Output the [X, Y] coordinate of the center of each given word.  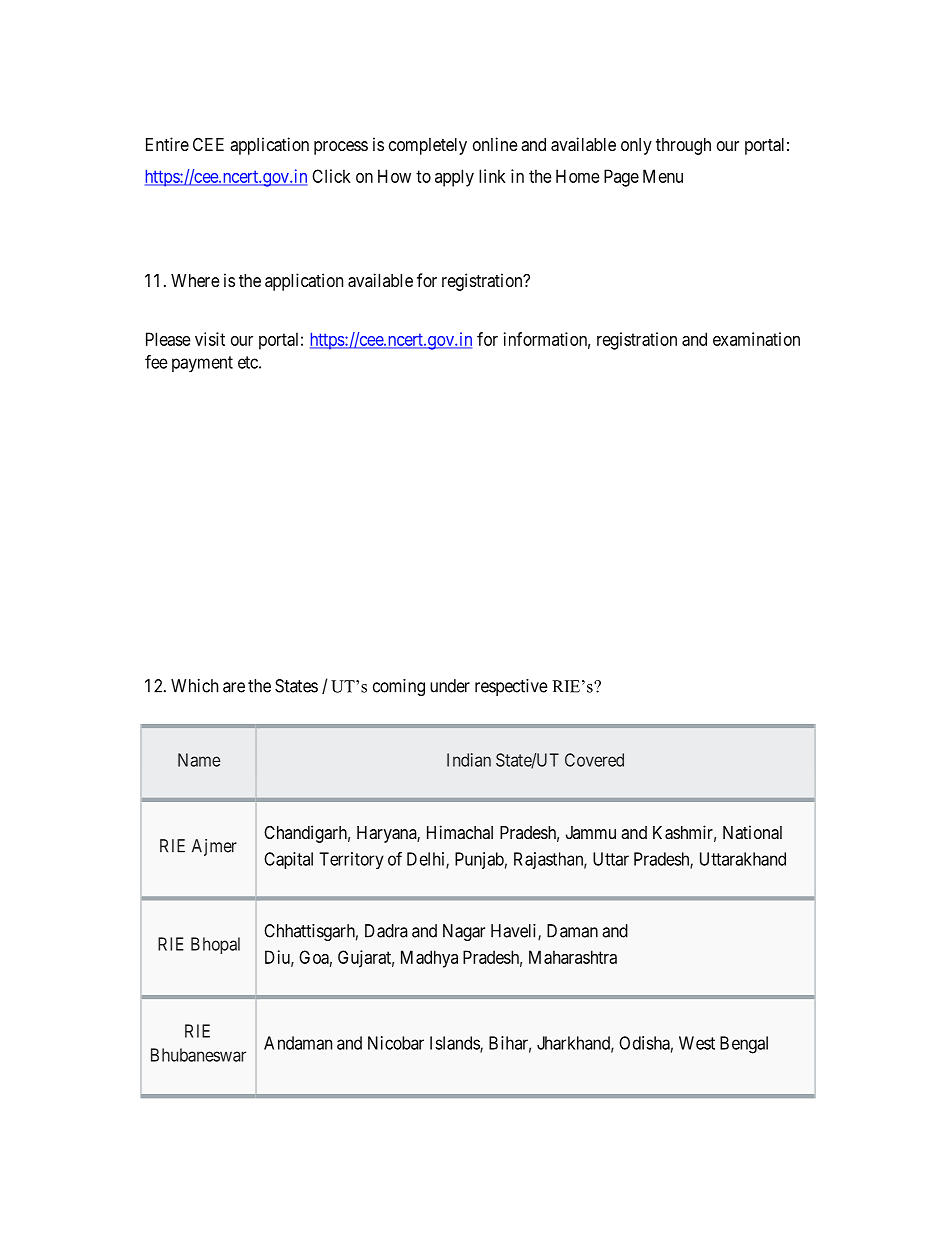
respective [511, 687]
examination [756, 339]
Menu [663, 176]
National [752, 832]
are [234, 687]
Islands [455, 1044]
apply [454, 178]
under [450, 686]
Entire [167, 144]
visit [210, 339]
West [697, 1043]
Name [199, 760]
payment [202, 364]
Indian [469, 760]
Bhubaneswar [198, 1055]
